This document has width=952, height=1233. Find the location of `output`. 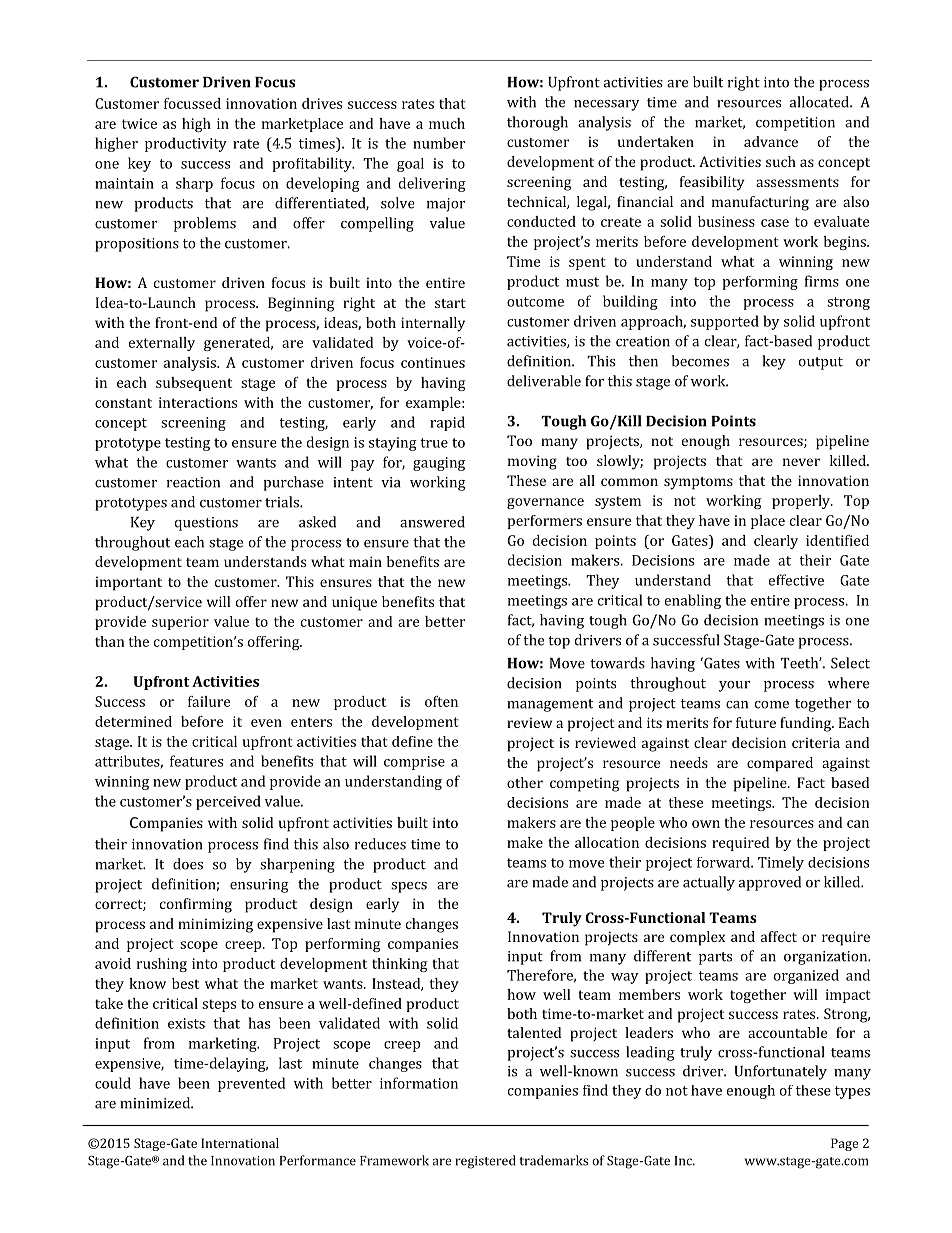

output is located at coordinates (821, 363).
